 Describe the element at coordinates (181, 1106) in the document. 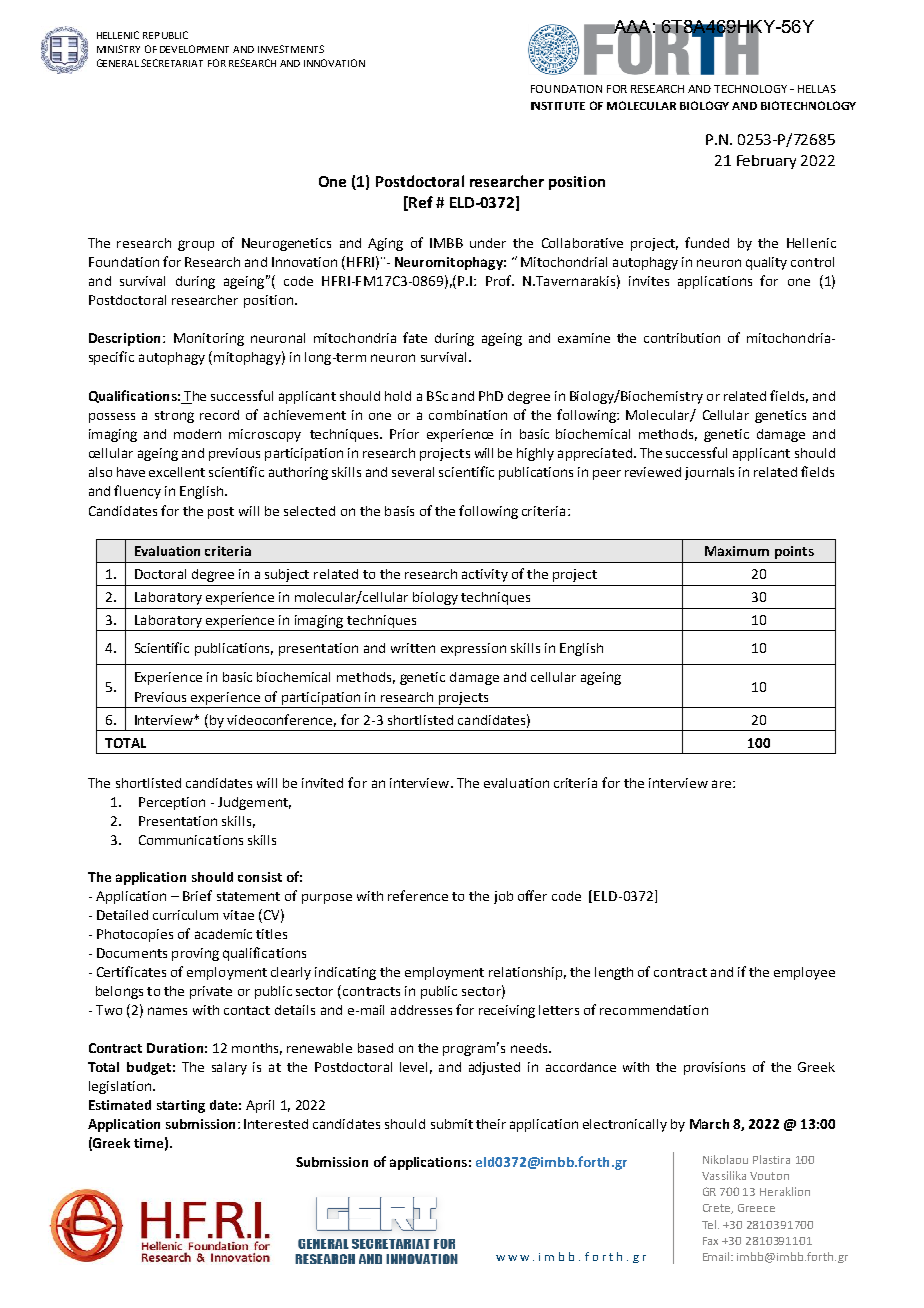

I see `starting` at that location.
